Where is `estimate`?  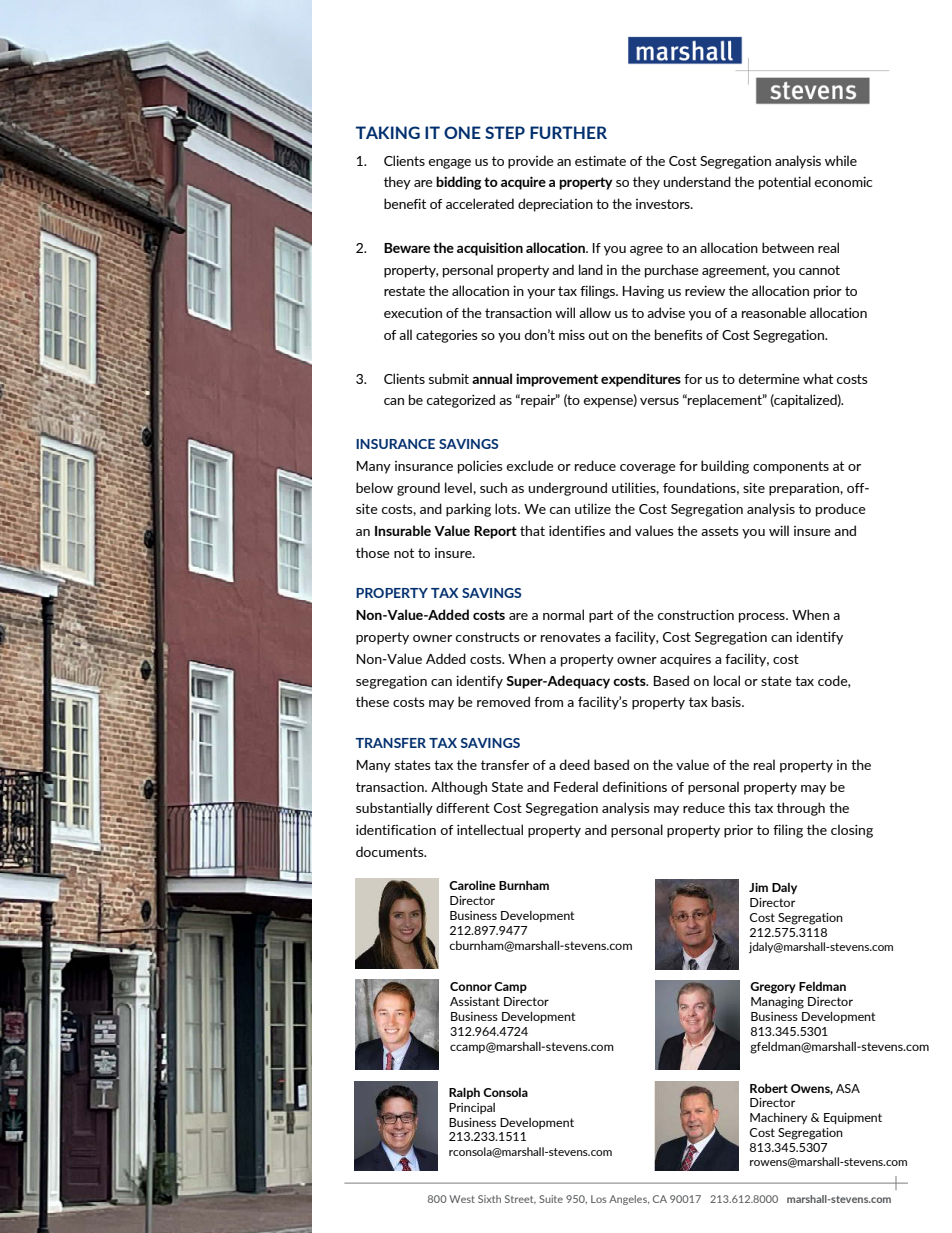 estimate is located at coordinates (600, 160).
